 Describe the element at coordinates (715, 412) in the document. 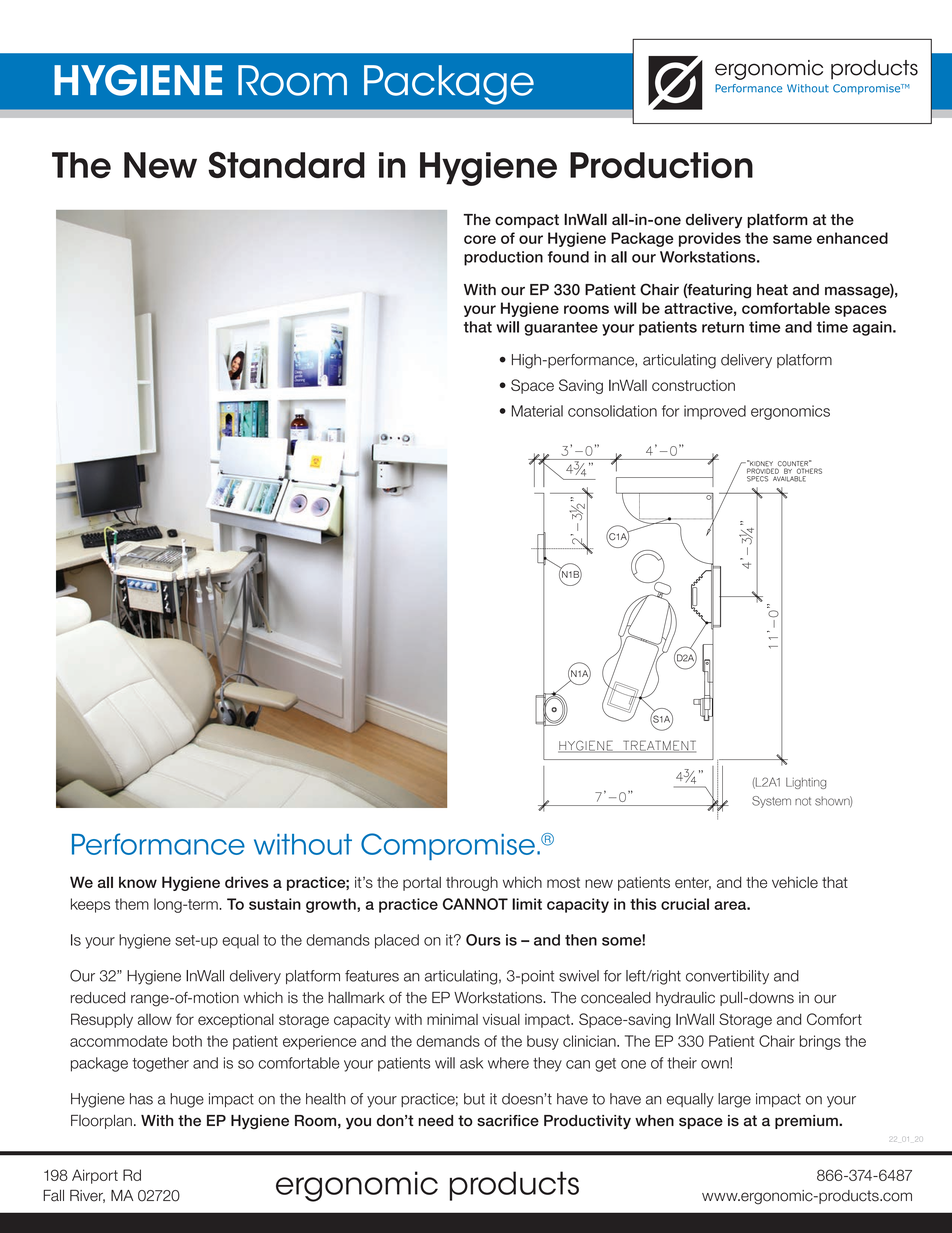

I see `improved` at that location.
